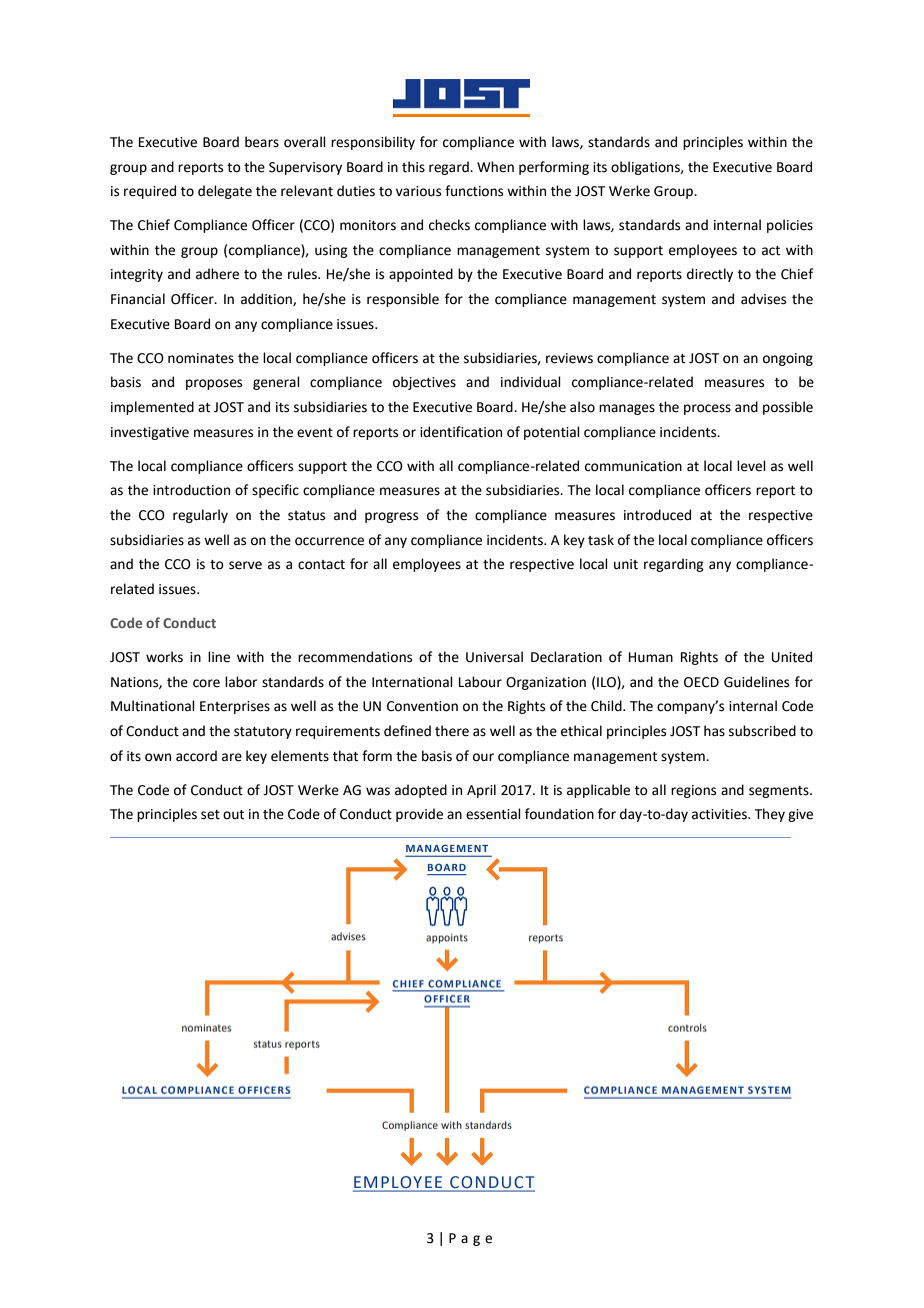  I want to click on regions, so click(693, 791).
